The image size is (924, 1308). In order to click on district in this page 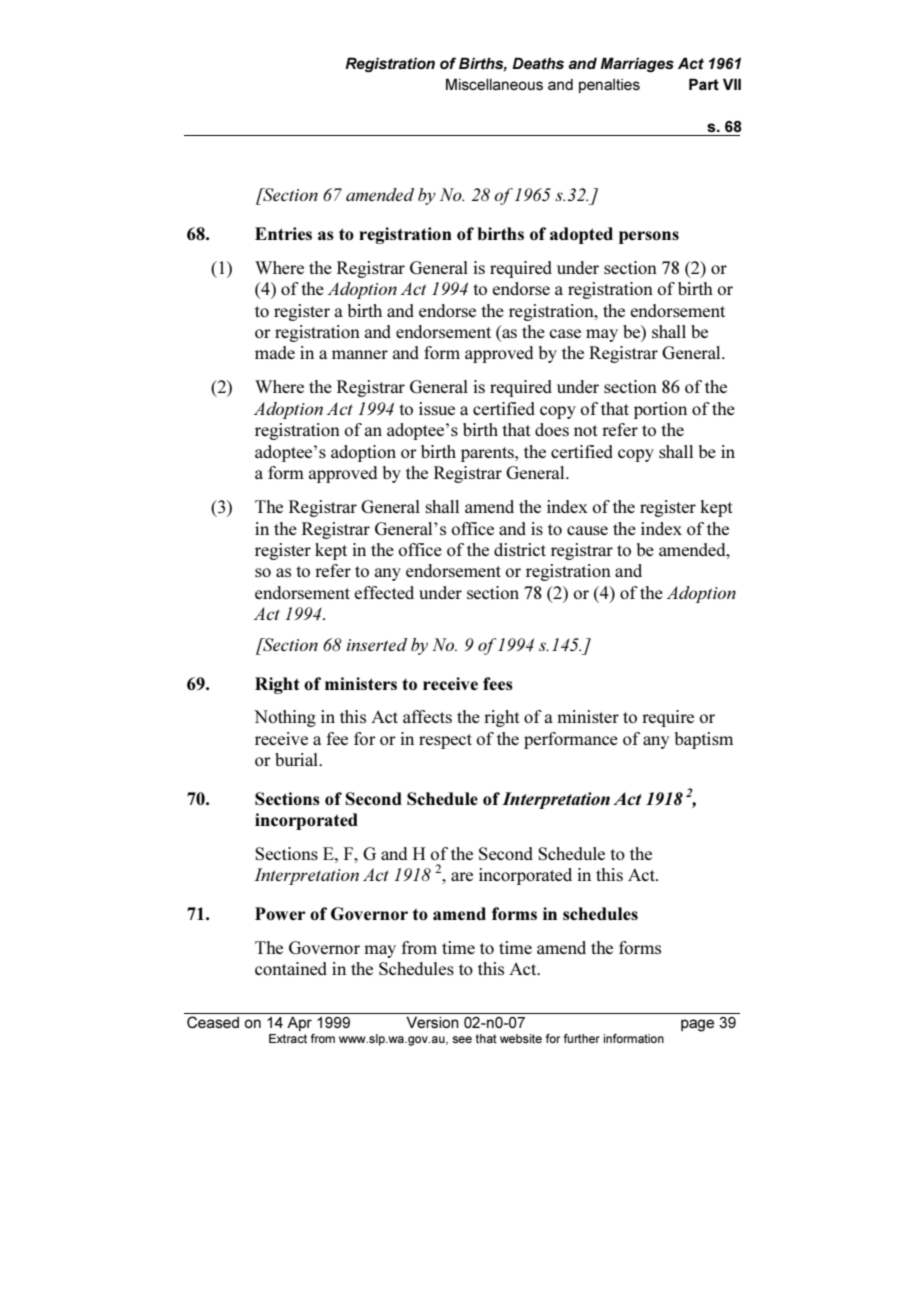, I will do `click(520, 549)`.
